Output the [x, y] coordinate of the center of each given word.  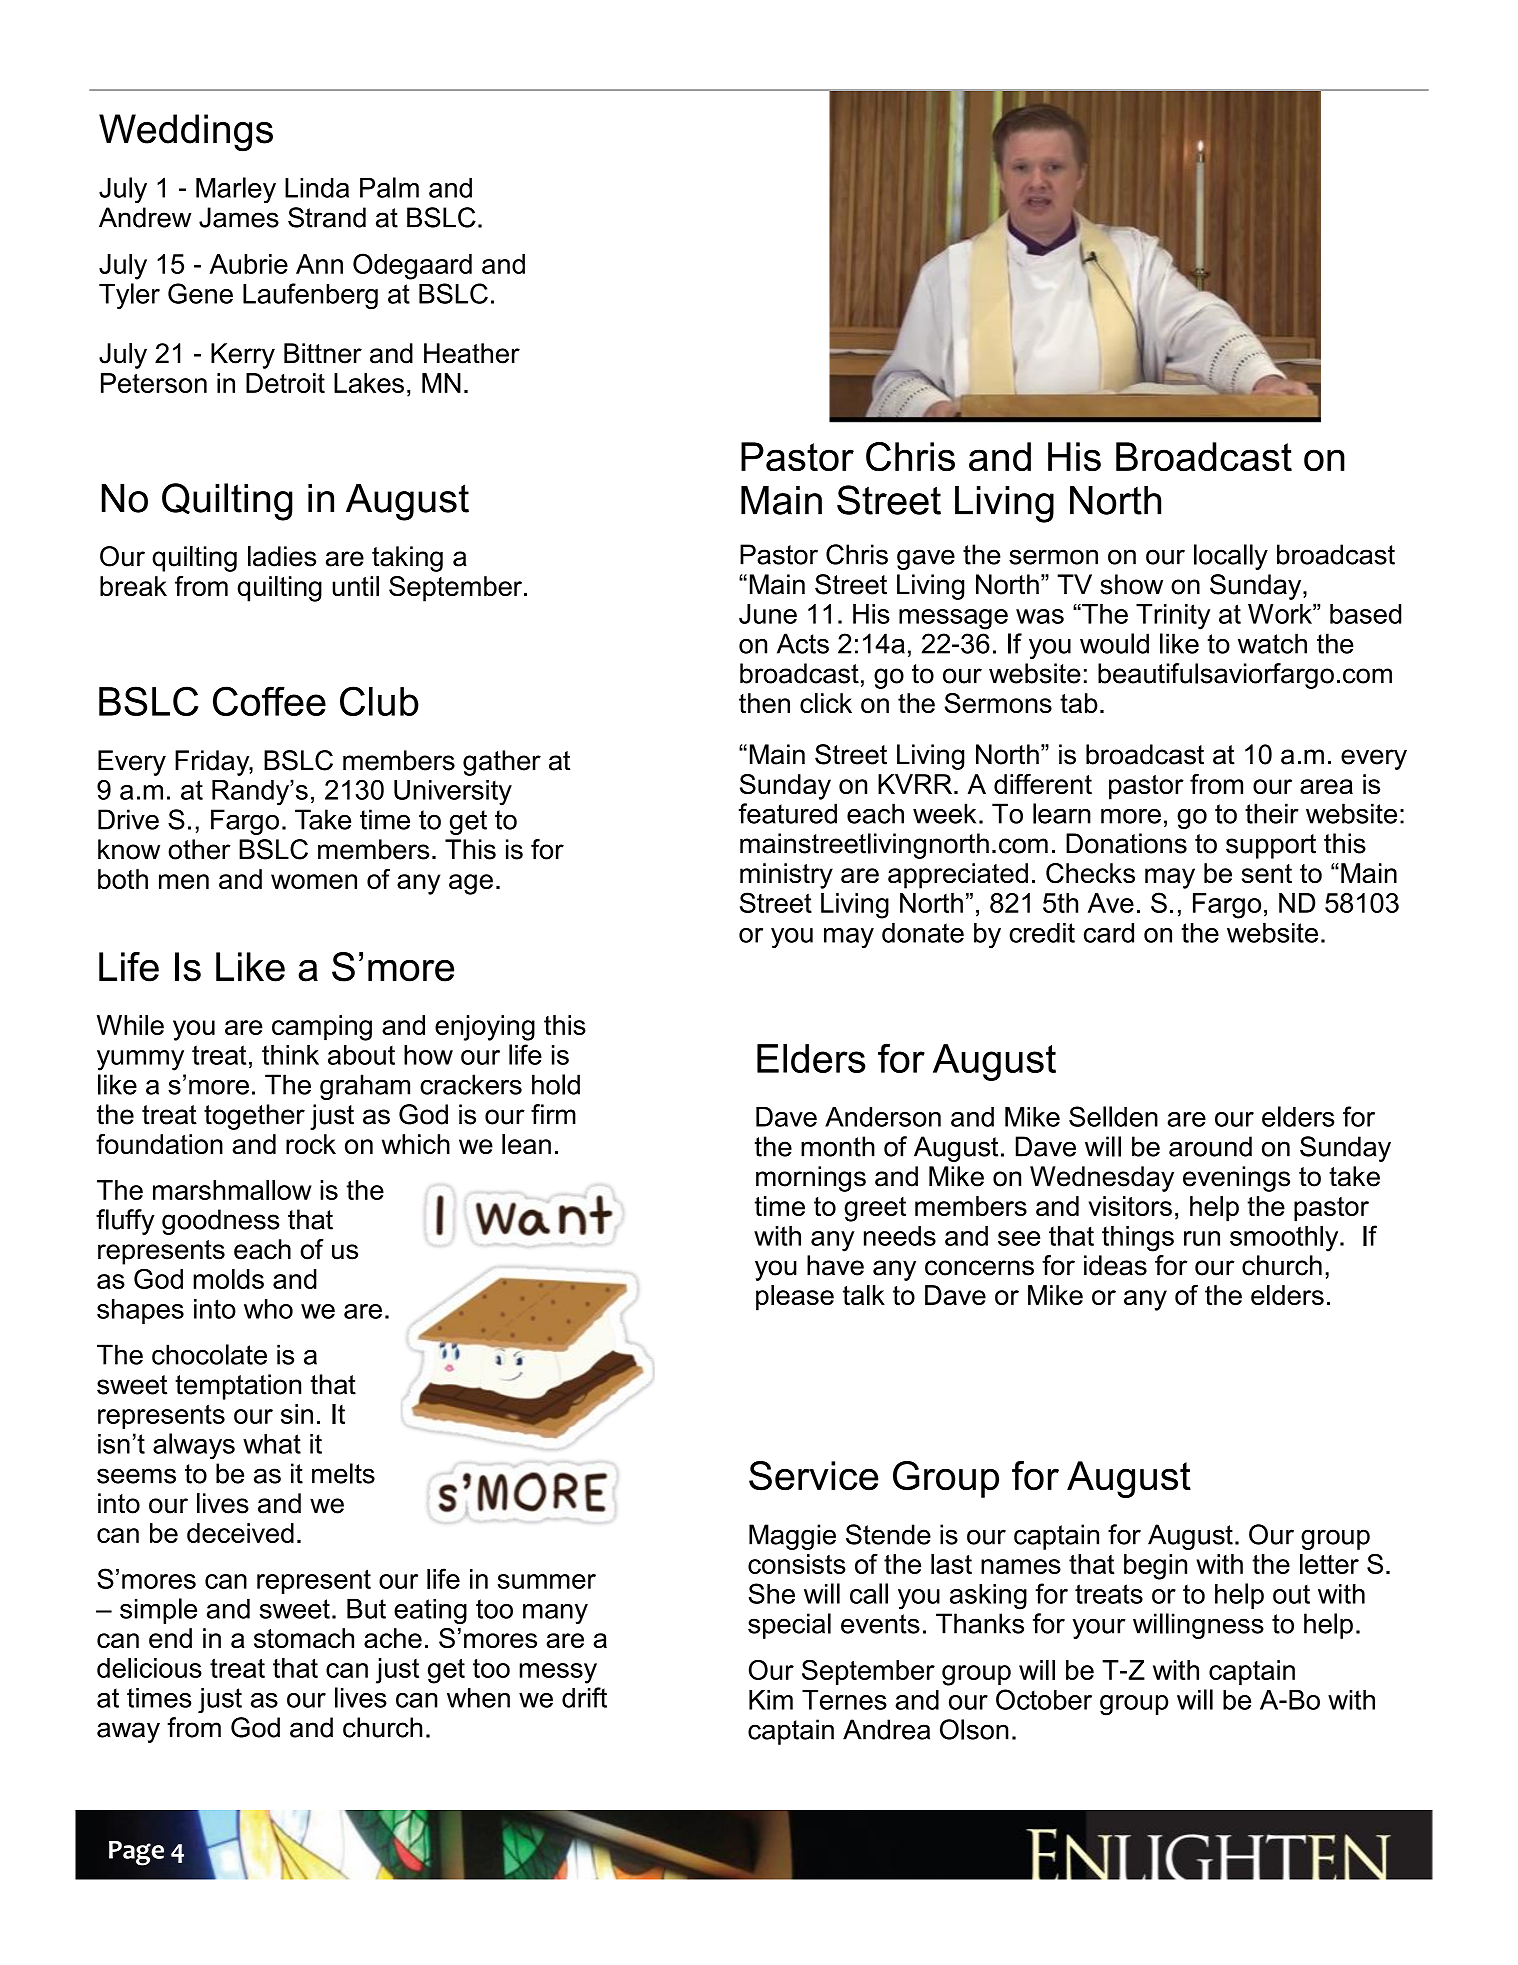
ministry [786, 876]
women [314, 881]
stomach [304, 1638]
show [1131, 584]
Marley [236, 190]
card [1109, 933]
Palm [389, 187]
